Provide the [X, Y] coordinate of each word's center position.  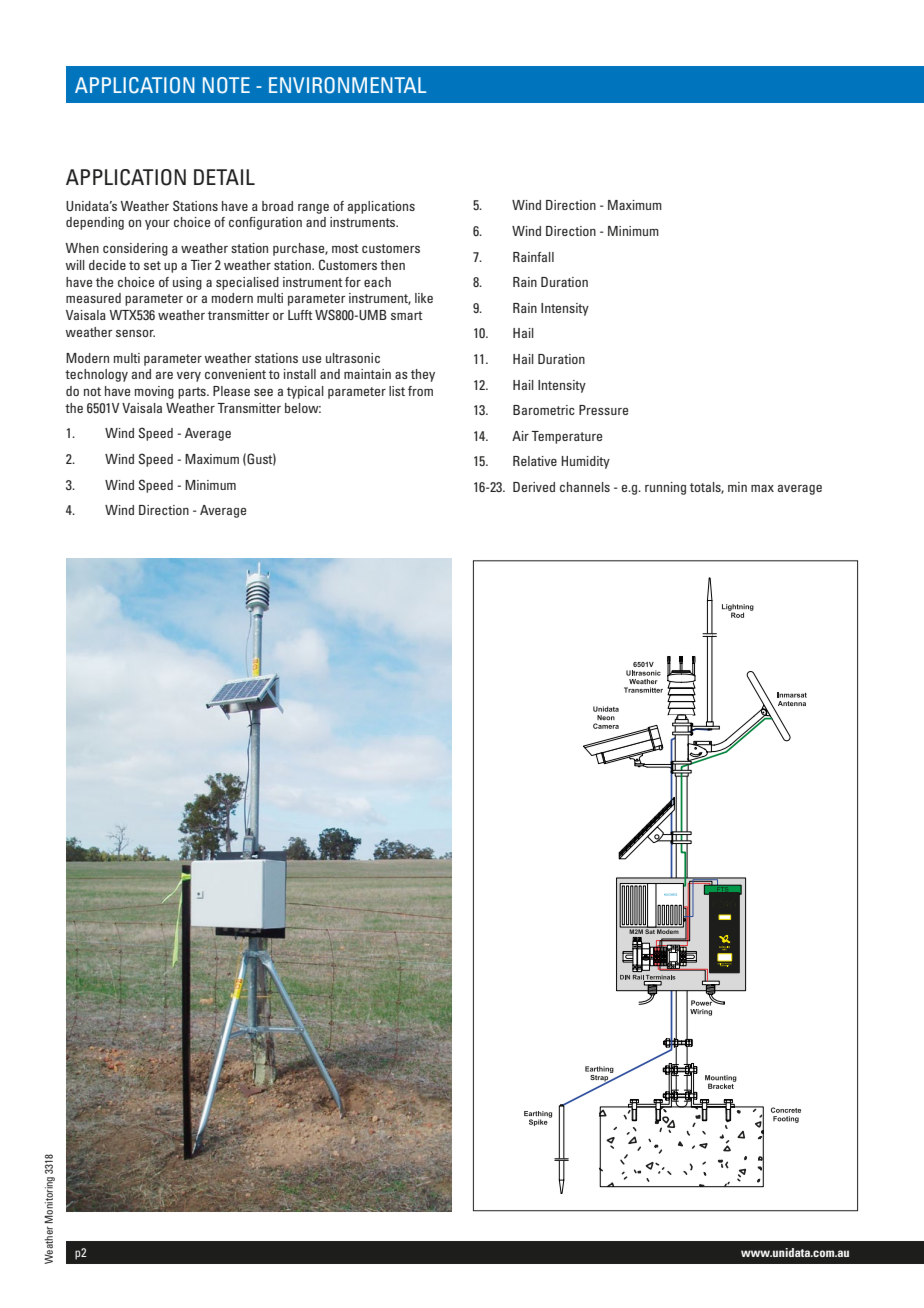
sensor [135, 333]
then [392, 265]
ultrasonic [353, 358]
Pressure [603, 410]
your [157, 225]
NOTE [226, 85]
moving [154, 392]
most [345, 248]
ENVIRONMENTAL [347, 85]
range [313, 209]
